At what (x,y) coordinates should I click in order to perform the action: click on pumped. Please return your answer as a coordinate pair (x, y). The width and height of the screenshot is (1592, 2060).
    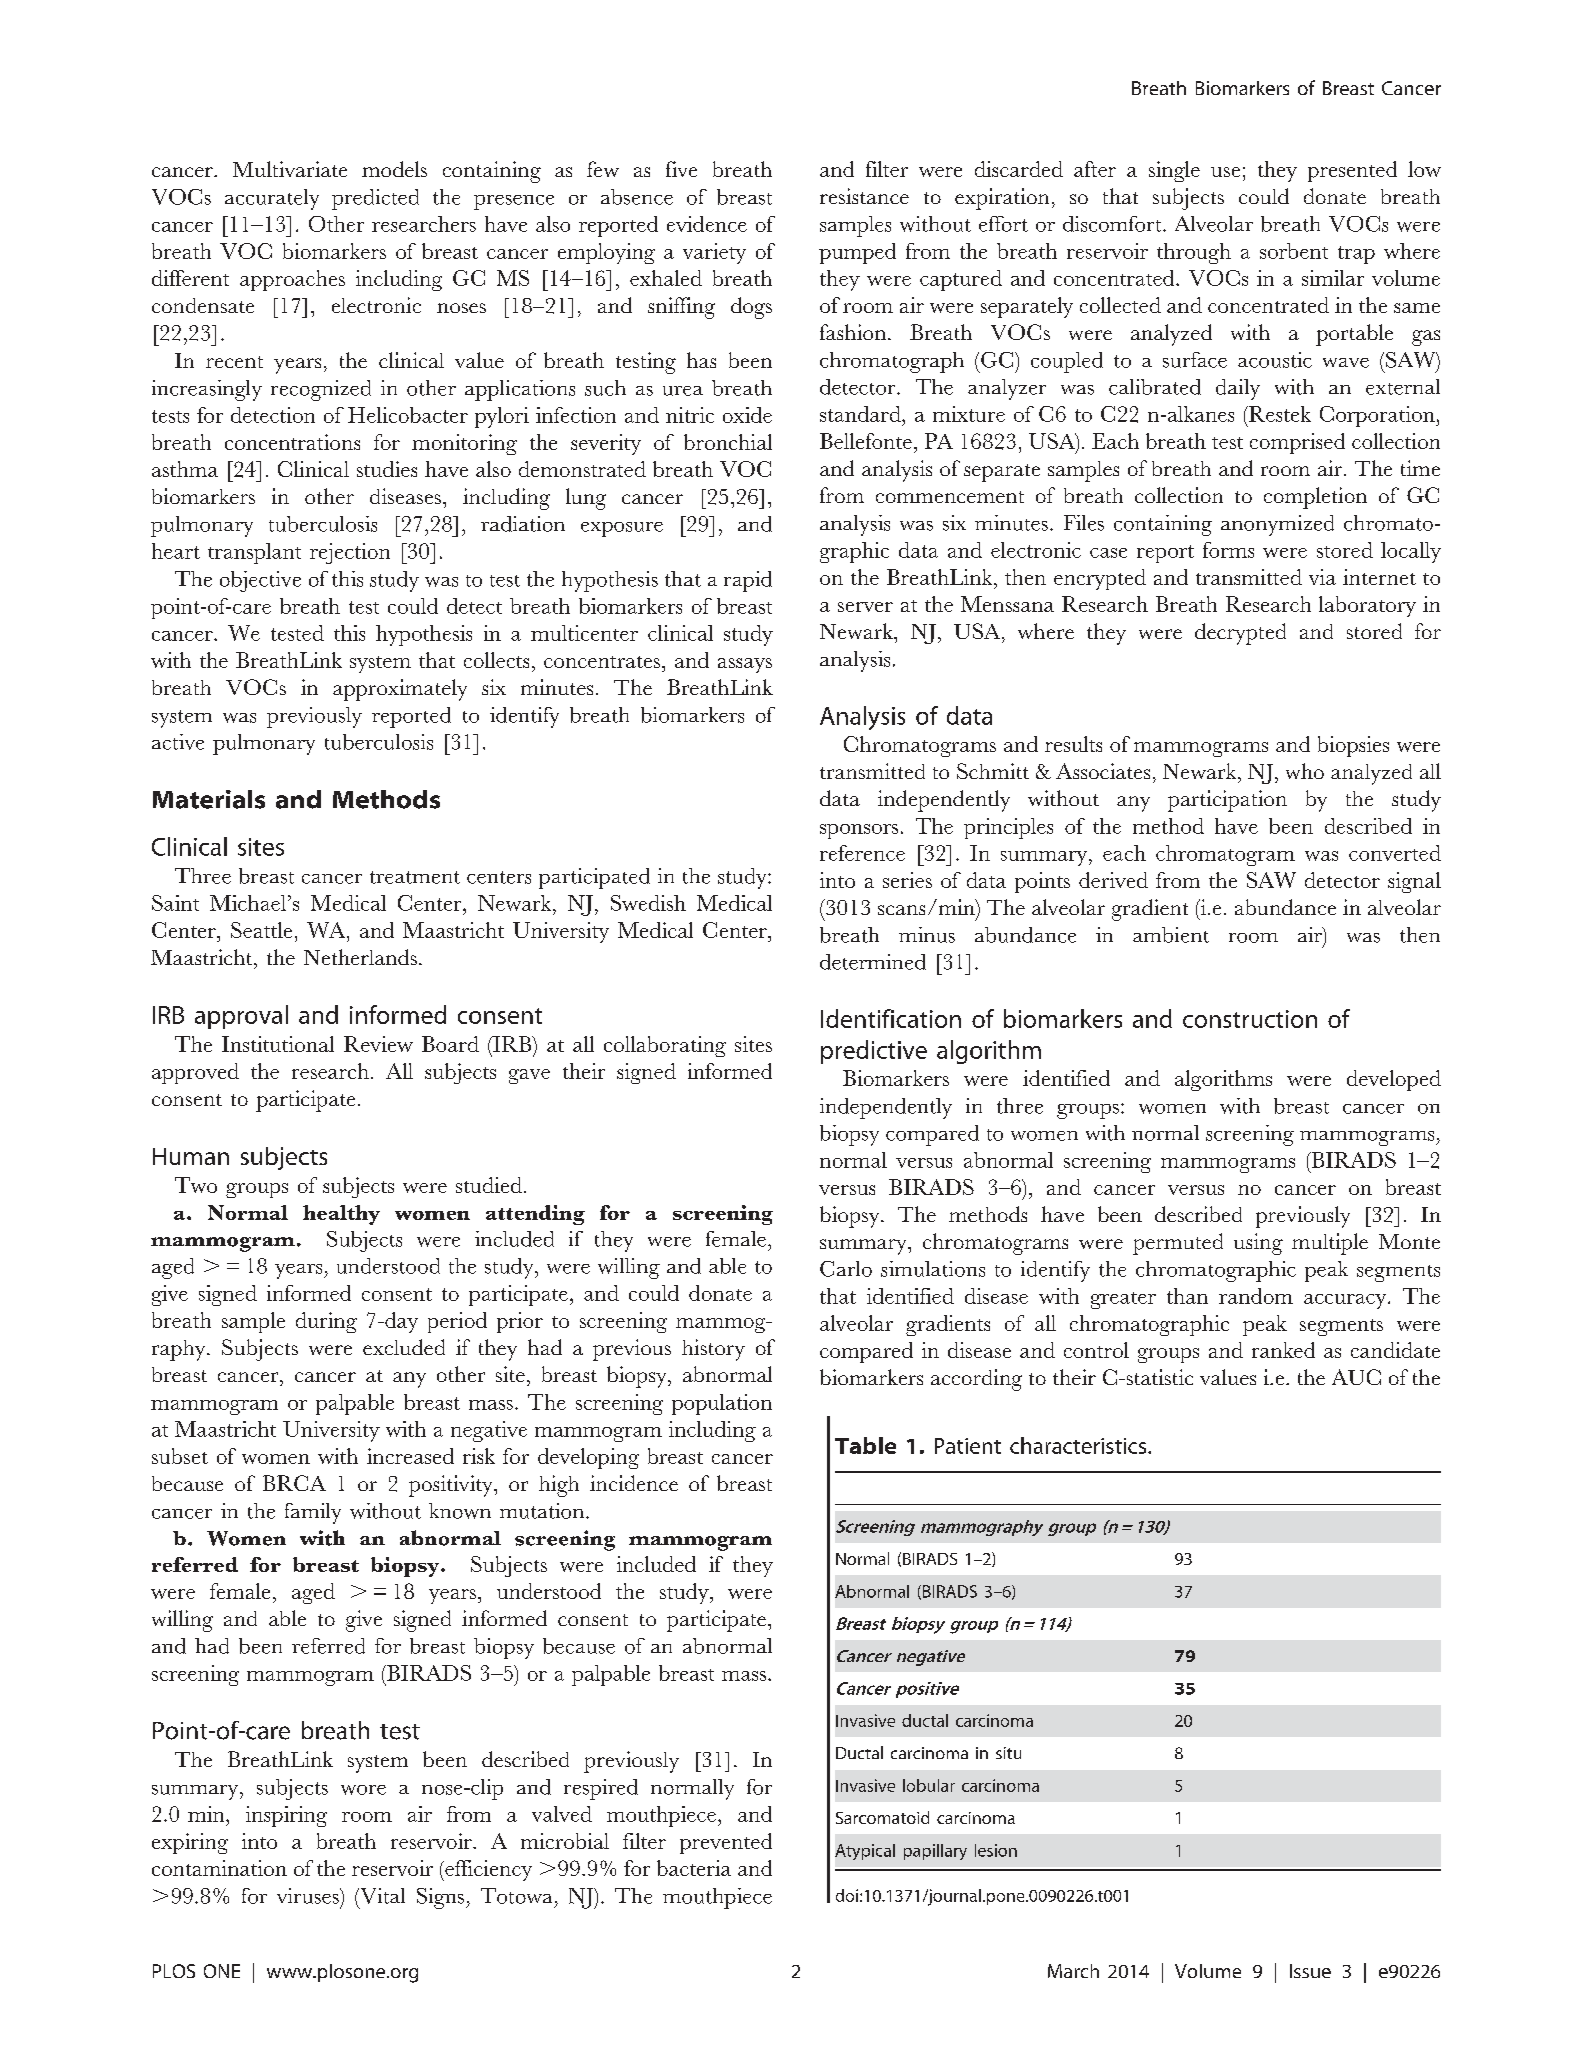
    Looking at the image, I should click on (857, 253).
